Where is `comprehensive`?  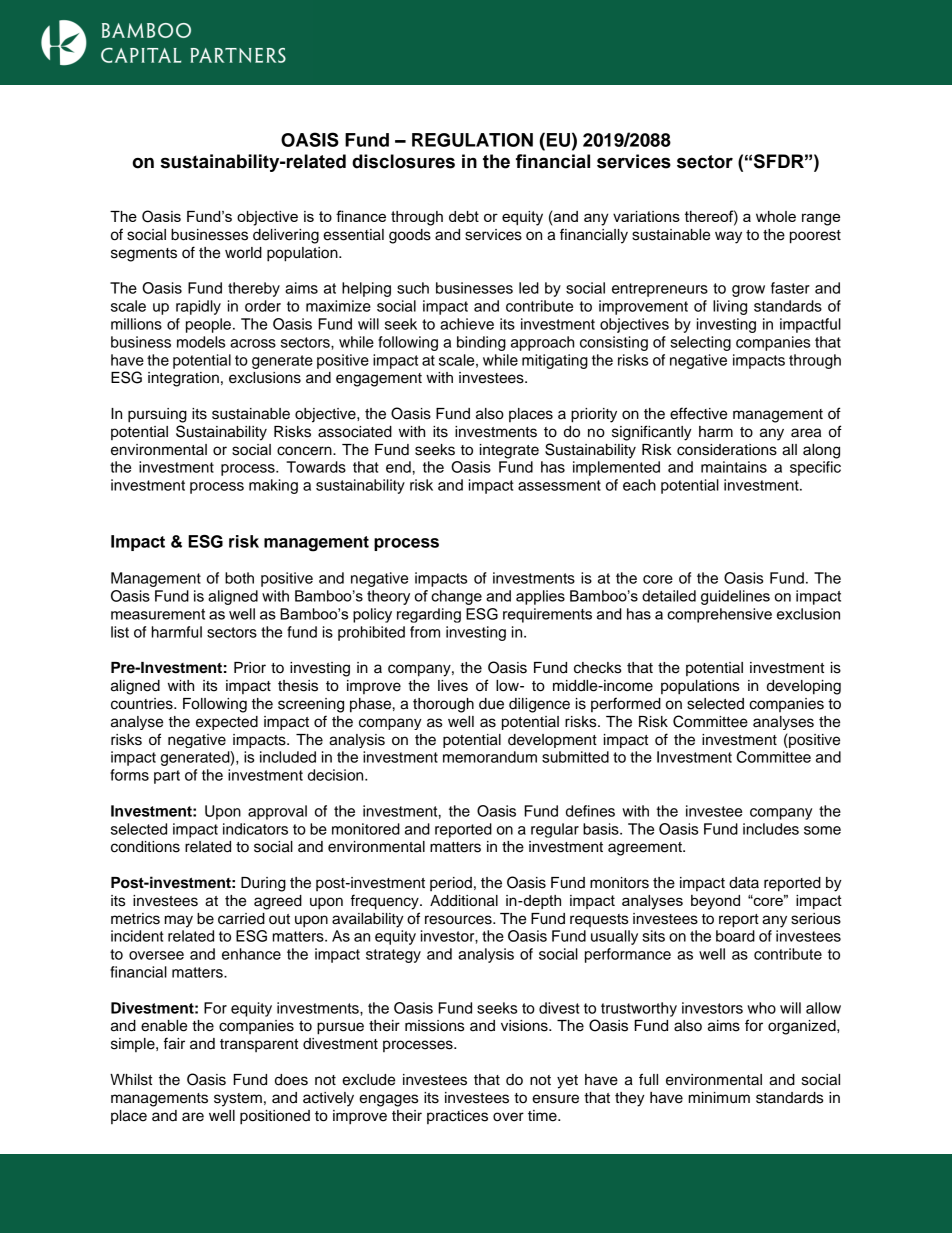 comprehensive is located at coordinates (719, 615).
